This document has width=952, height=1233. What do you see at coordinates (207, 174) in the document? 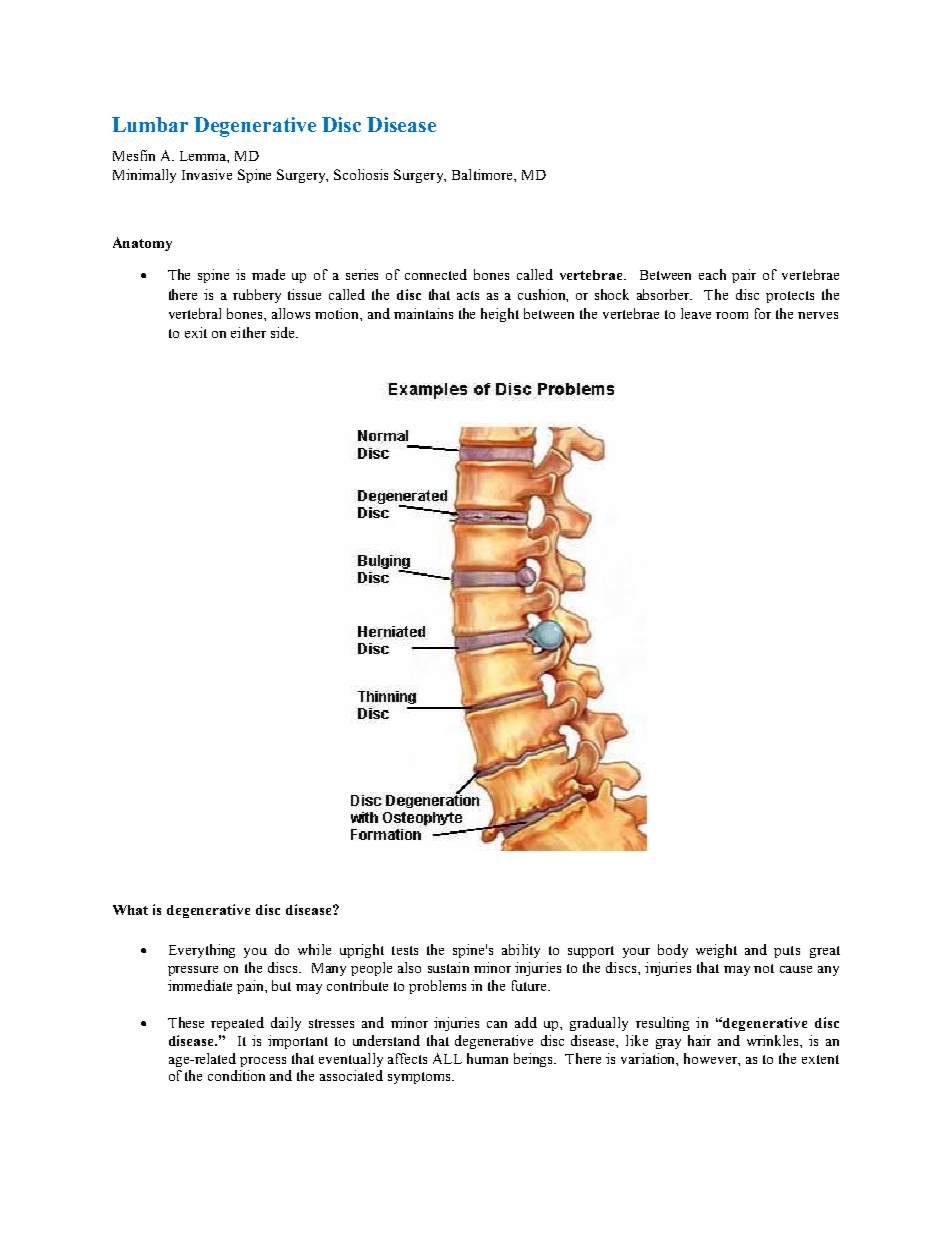
I see `Invasive` at bounding box center [207, 174].
